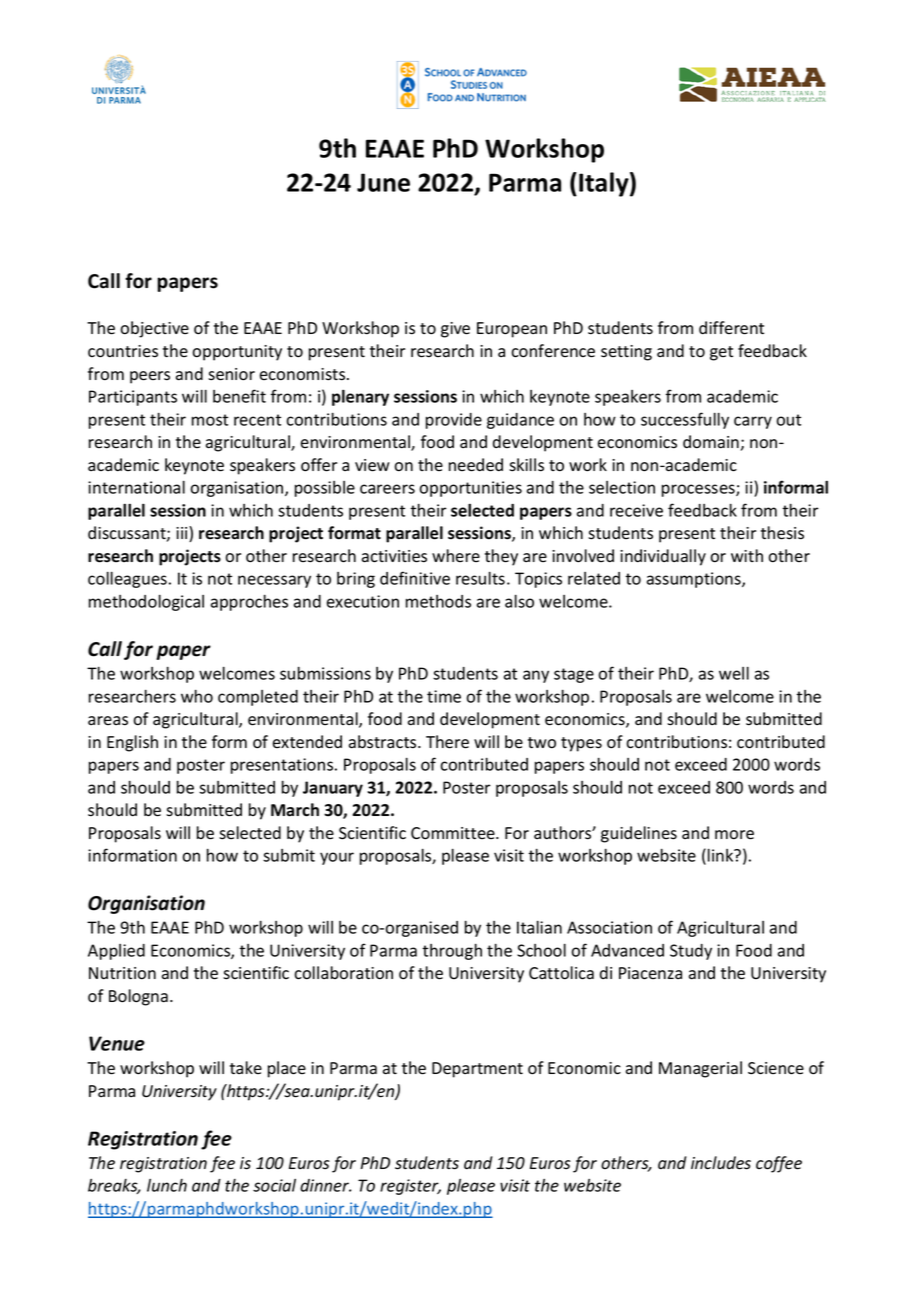 Image resolution: width=924 pixels, height=1308 pixels. What do you see at coordinates (454, 421) in the document?
I see `provide` at bounding box center [454, 421].
